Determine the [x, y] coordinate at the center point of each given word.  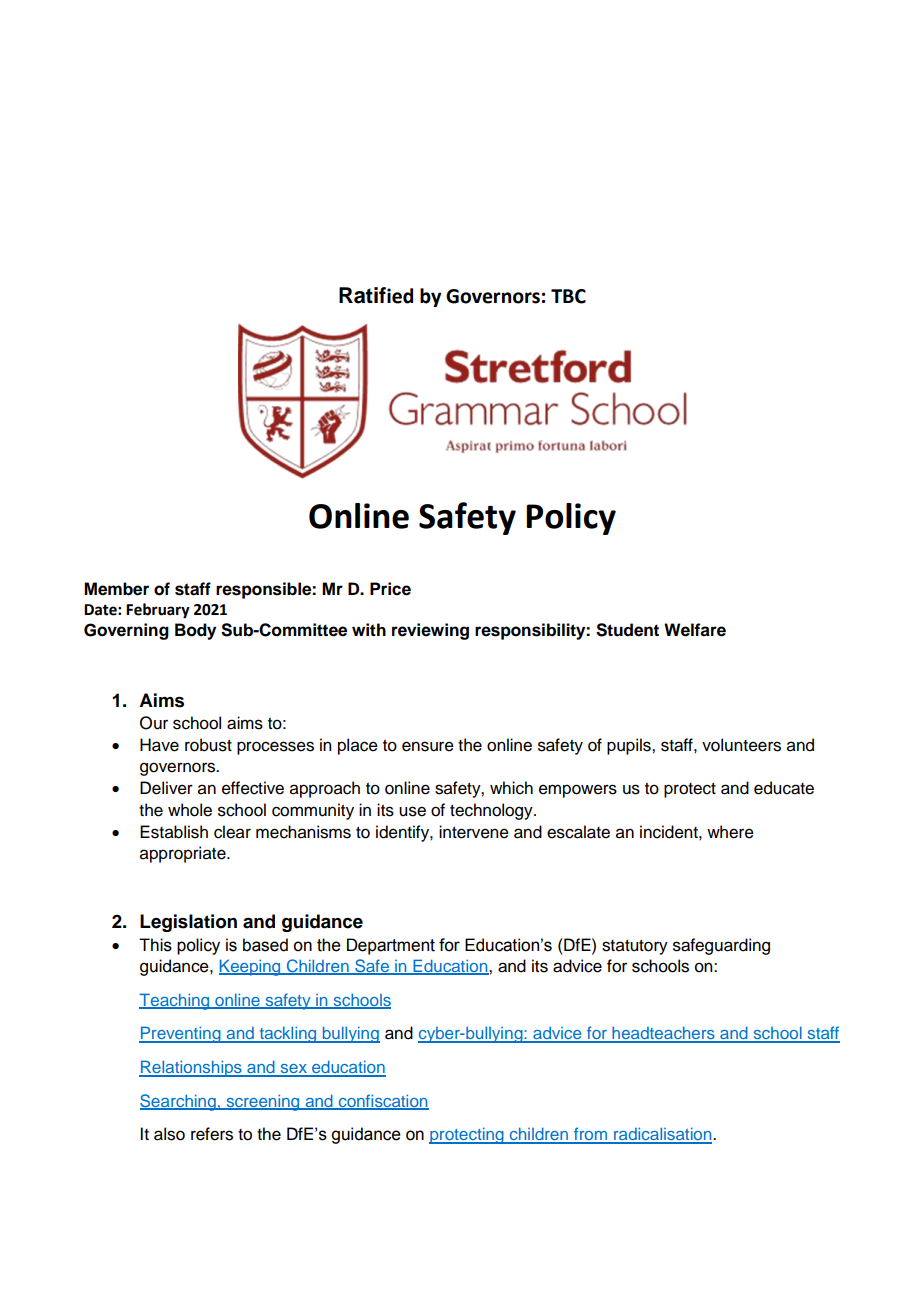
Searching [179, 1102]
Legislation [188, 923]
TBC [568, 296]
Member [116, 589]
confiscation [382, 1101]
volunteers [741, 745]
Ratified [376, 295]
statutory [635, 947]
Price [390, 589]
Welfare [695, 630]
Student [627, 630]
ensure [428, 746]
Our [154, 723]
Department [391, 946]
